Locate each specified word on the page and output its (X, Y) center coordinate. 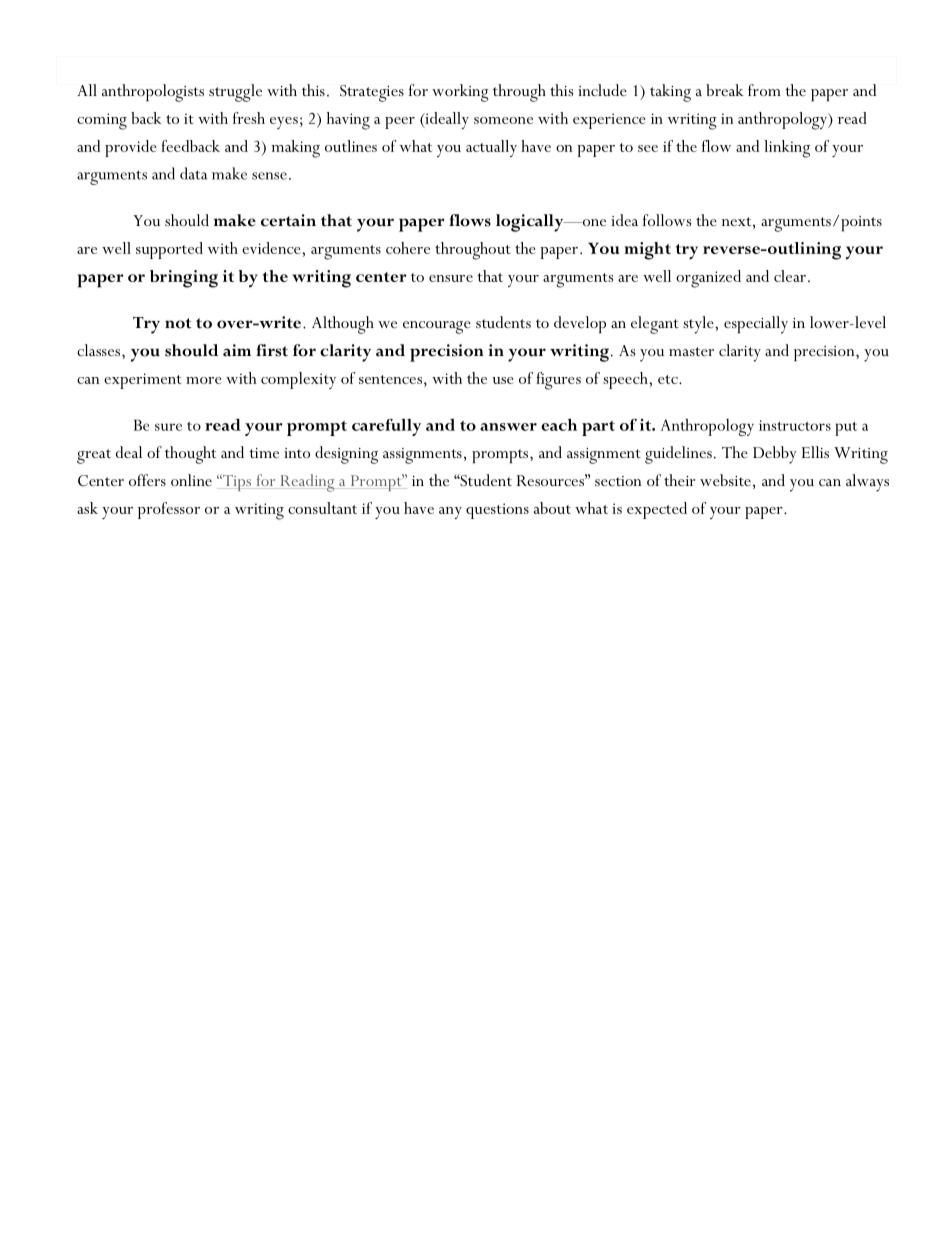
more (204, 380)
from (764, 90)
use (503, 380)
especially (756, 325)
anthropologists (153, 93)
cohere (408, 248)
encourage (437, 327)
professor (169, 510)
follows (667, 220)
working (460, 93)
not (178, 323)
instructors (795, 425)
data (194, 173)
